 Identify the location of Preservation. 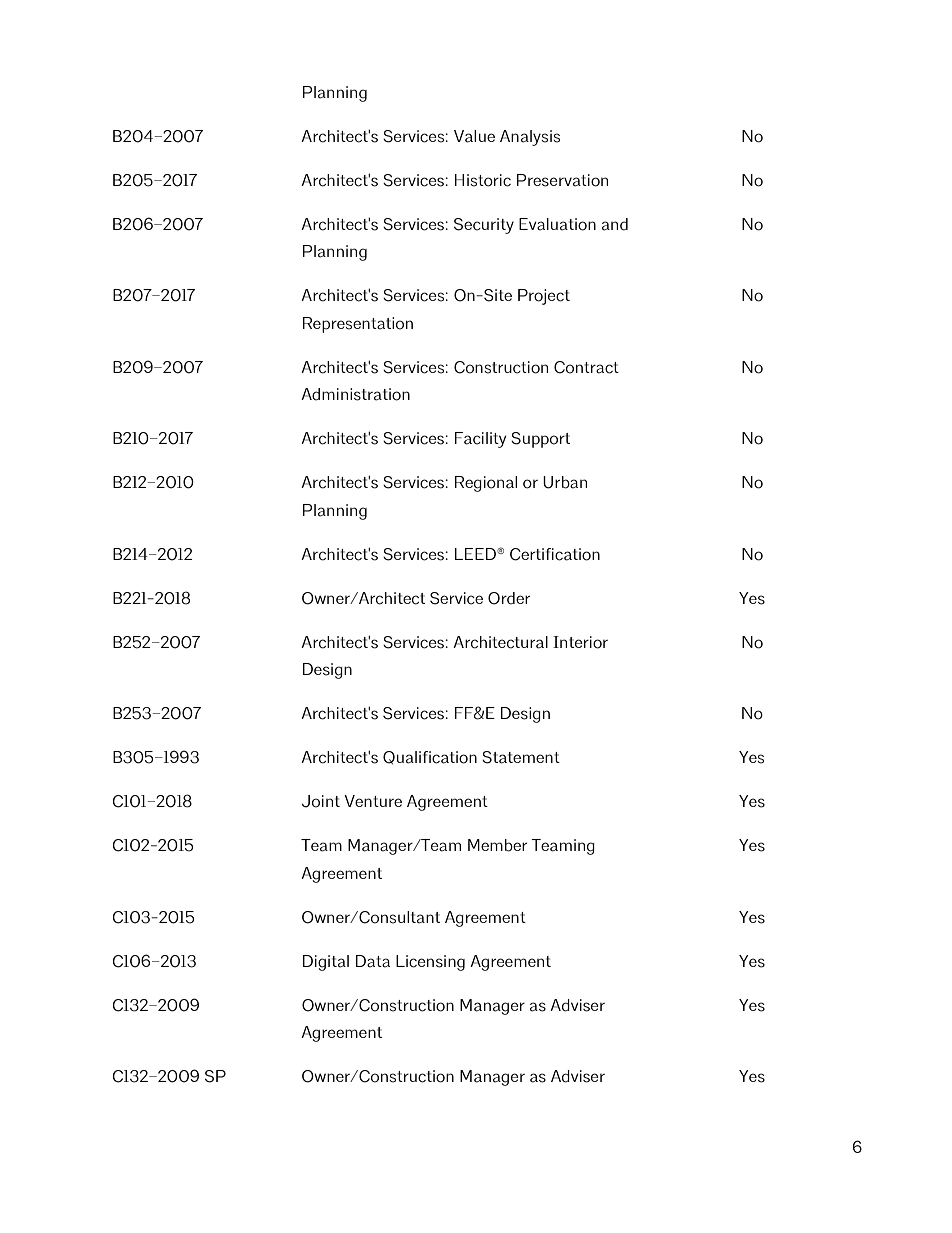
(562, 180).
